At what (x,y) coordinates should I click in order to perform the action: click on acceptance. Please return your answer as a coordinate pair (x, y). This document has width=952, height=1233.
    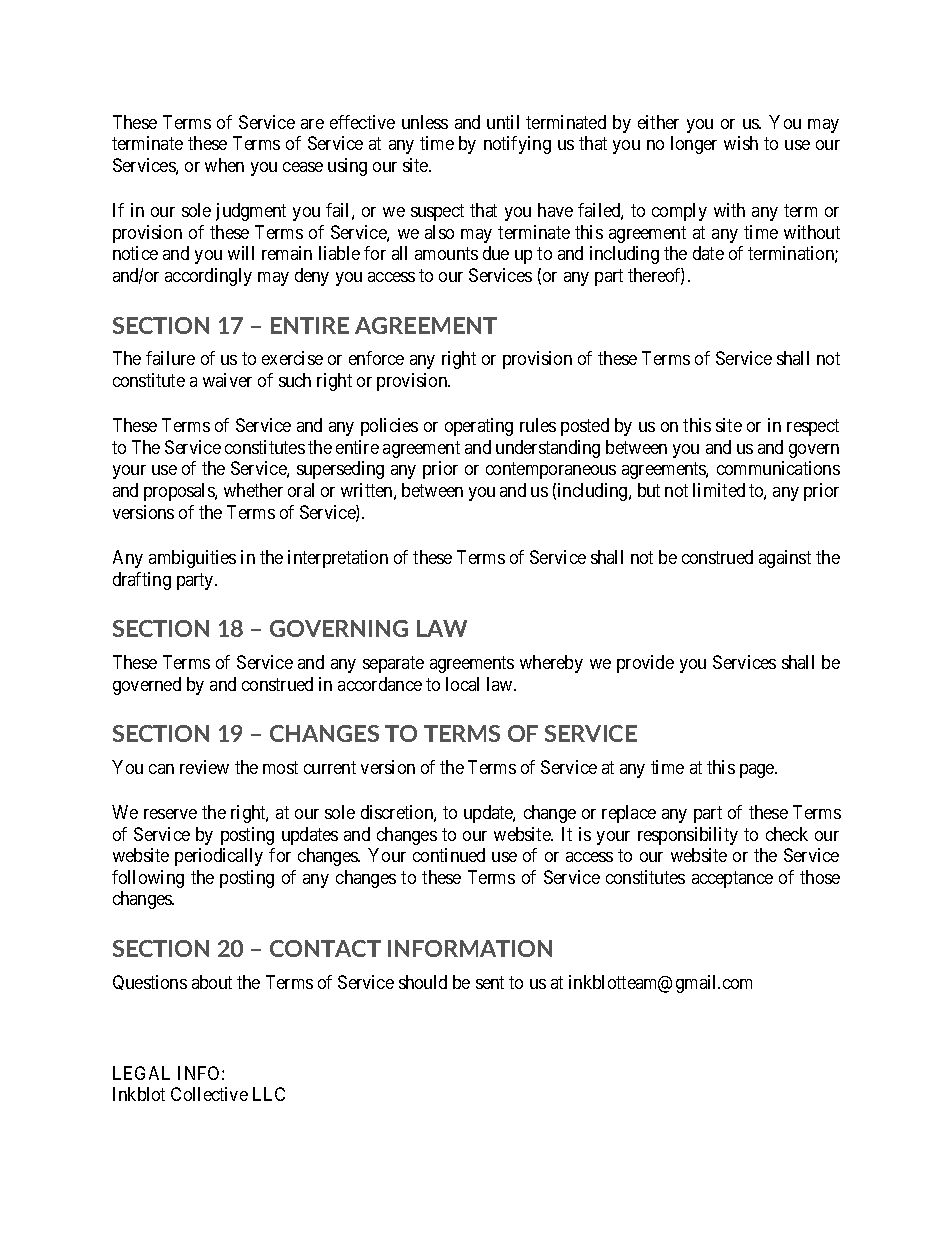
    Looking at the image, I should click on (732, 879).
